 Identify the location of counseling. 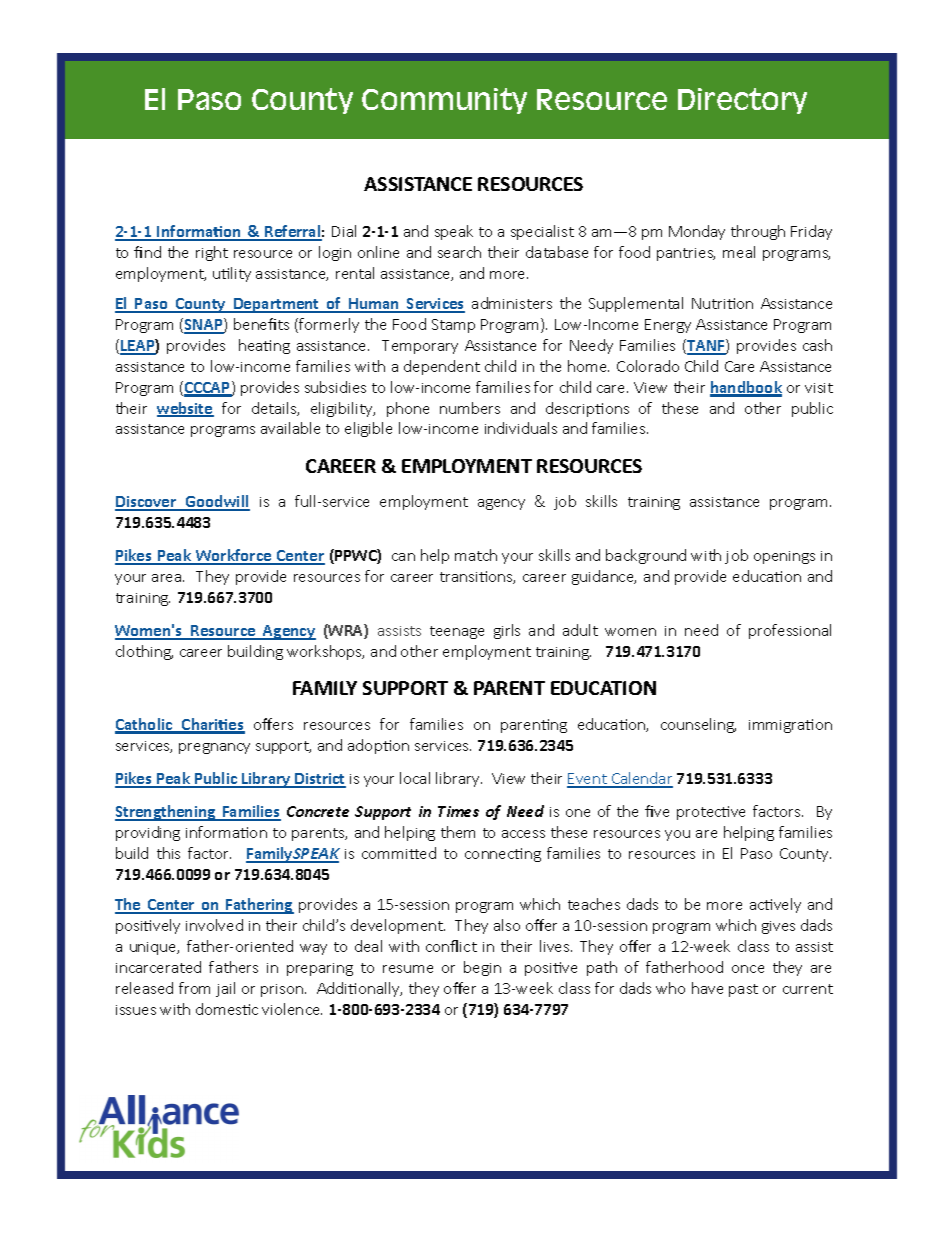
(698, 725).
